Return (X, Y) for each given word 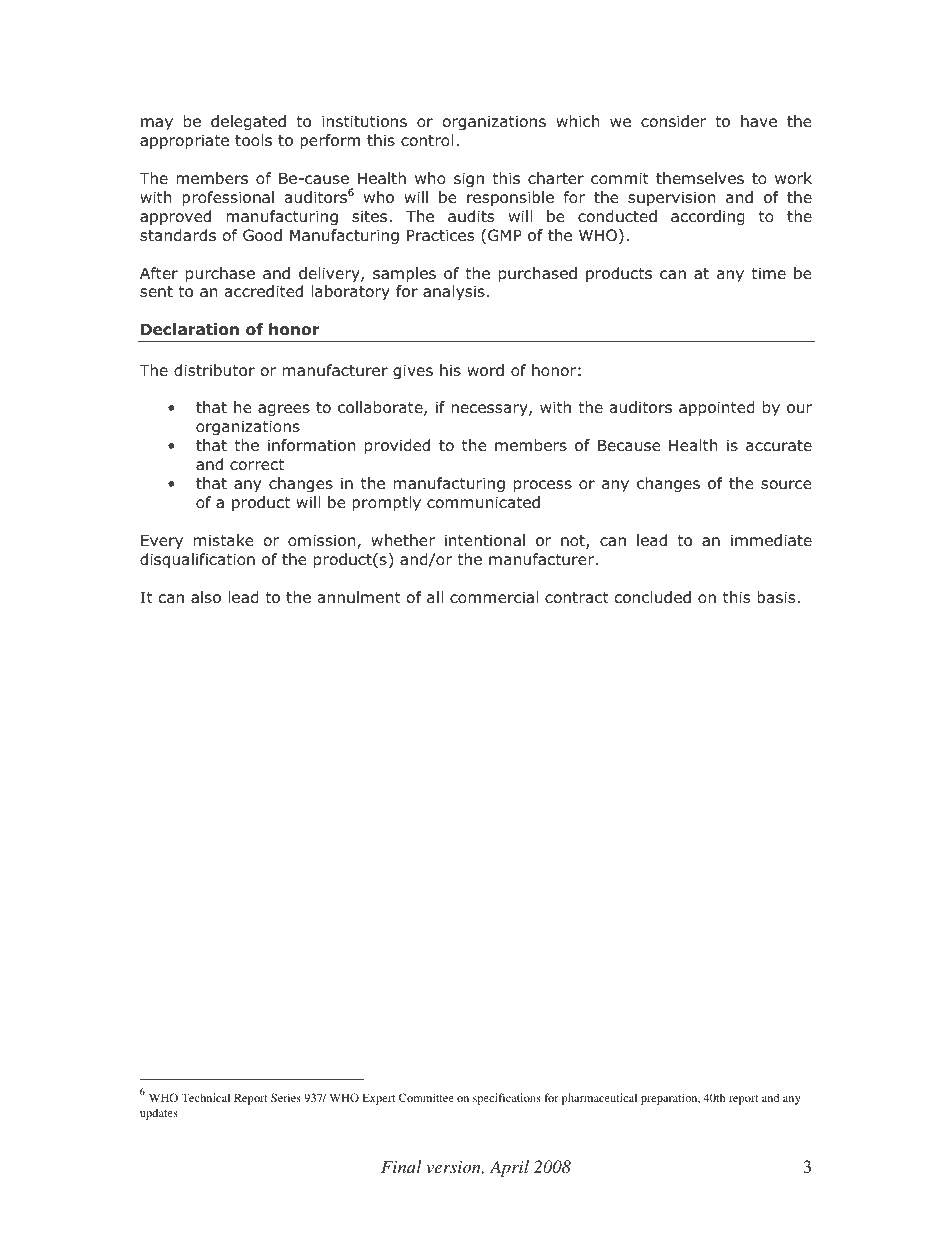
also (206, 597)
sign (469, 179)
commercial (494, 597)
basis (777, 597)
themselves (700, 178)
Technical (205, 1097)
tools (253, 140)
